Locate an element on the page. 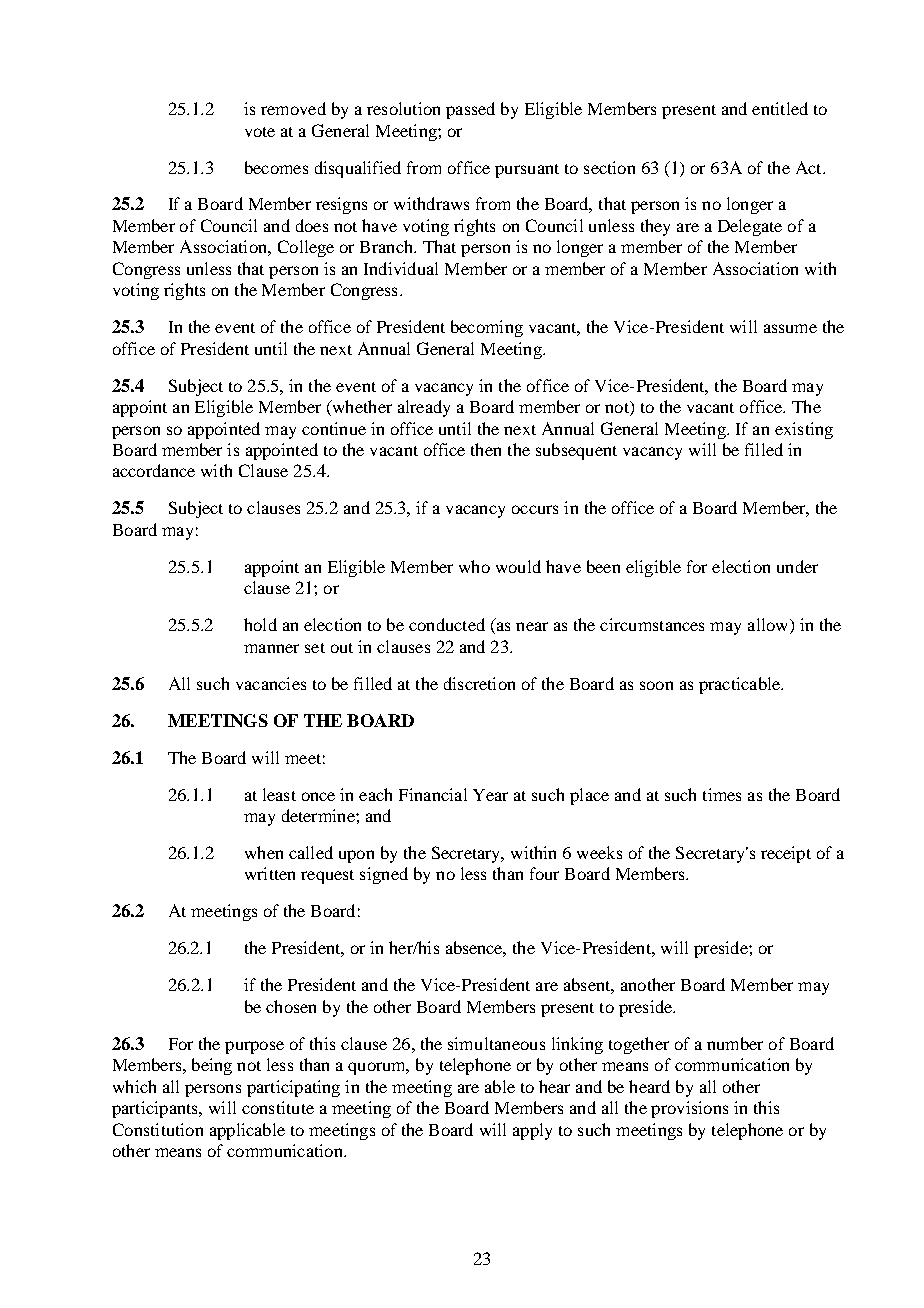 Image resolution: width=924 pixels, height=1308 pixels. receipt is located at coordinates (786, 854).
